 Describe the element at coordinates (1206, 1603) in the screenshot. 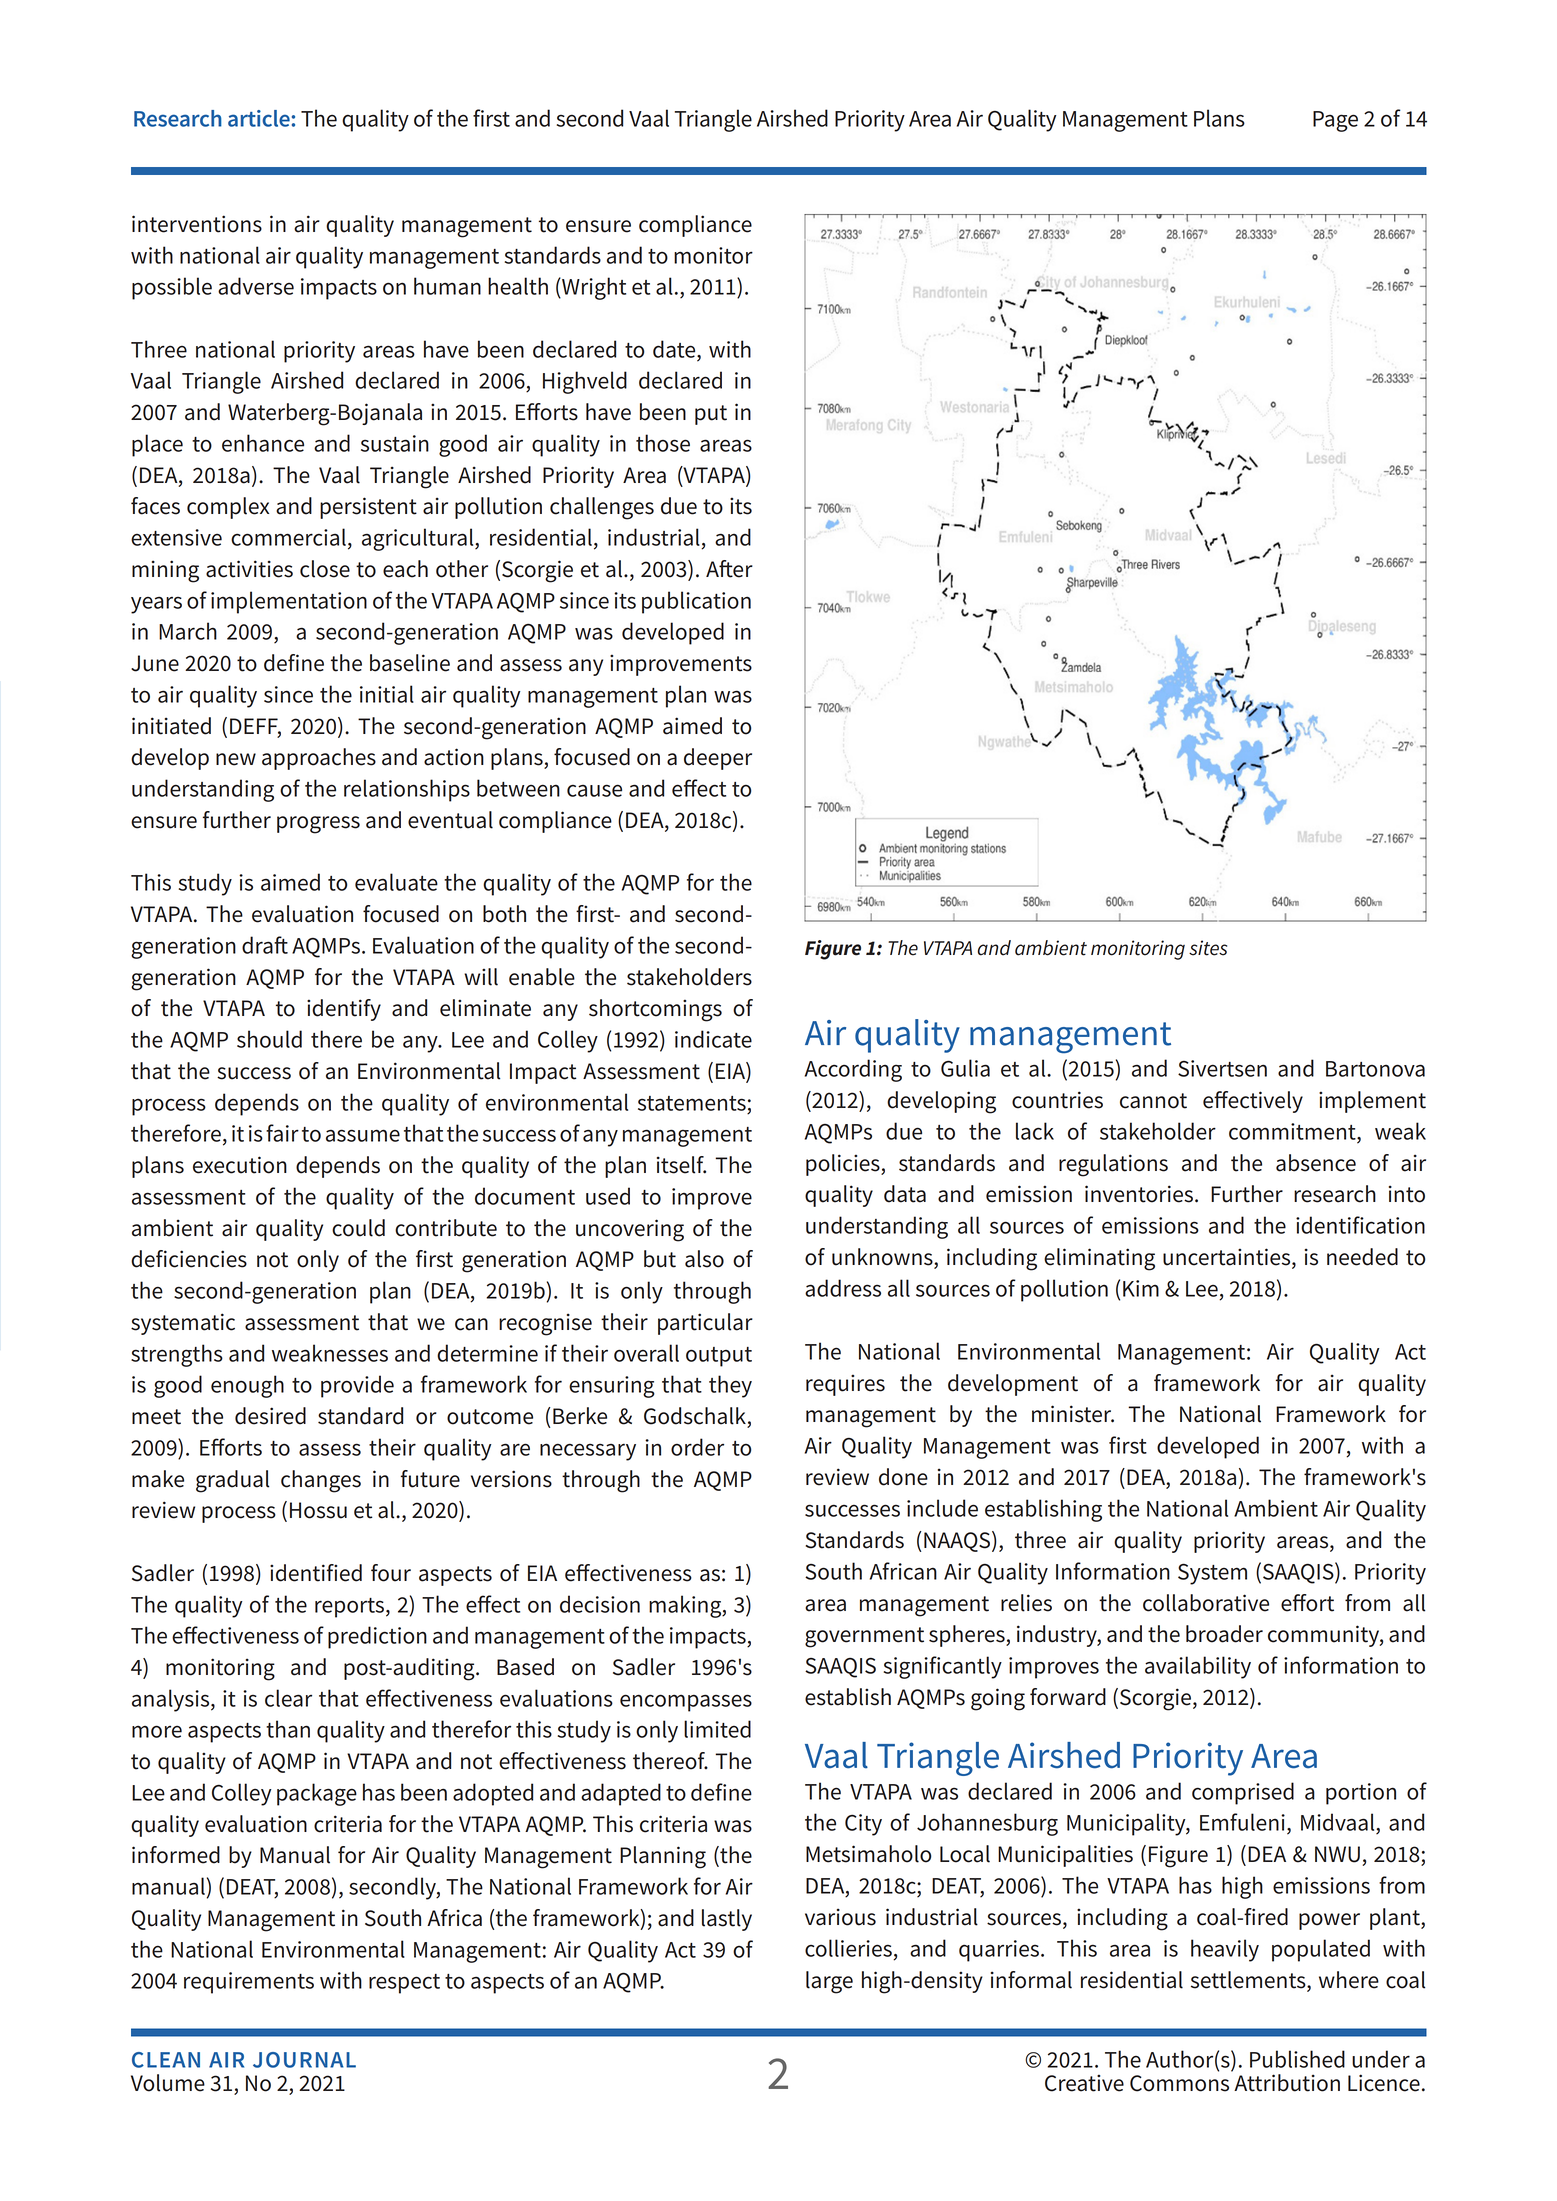

I see `collaborative` at that location.
